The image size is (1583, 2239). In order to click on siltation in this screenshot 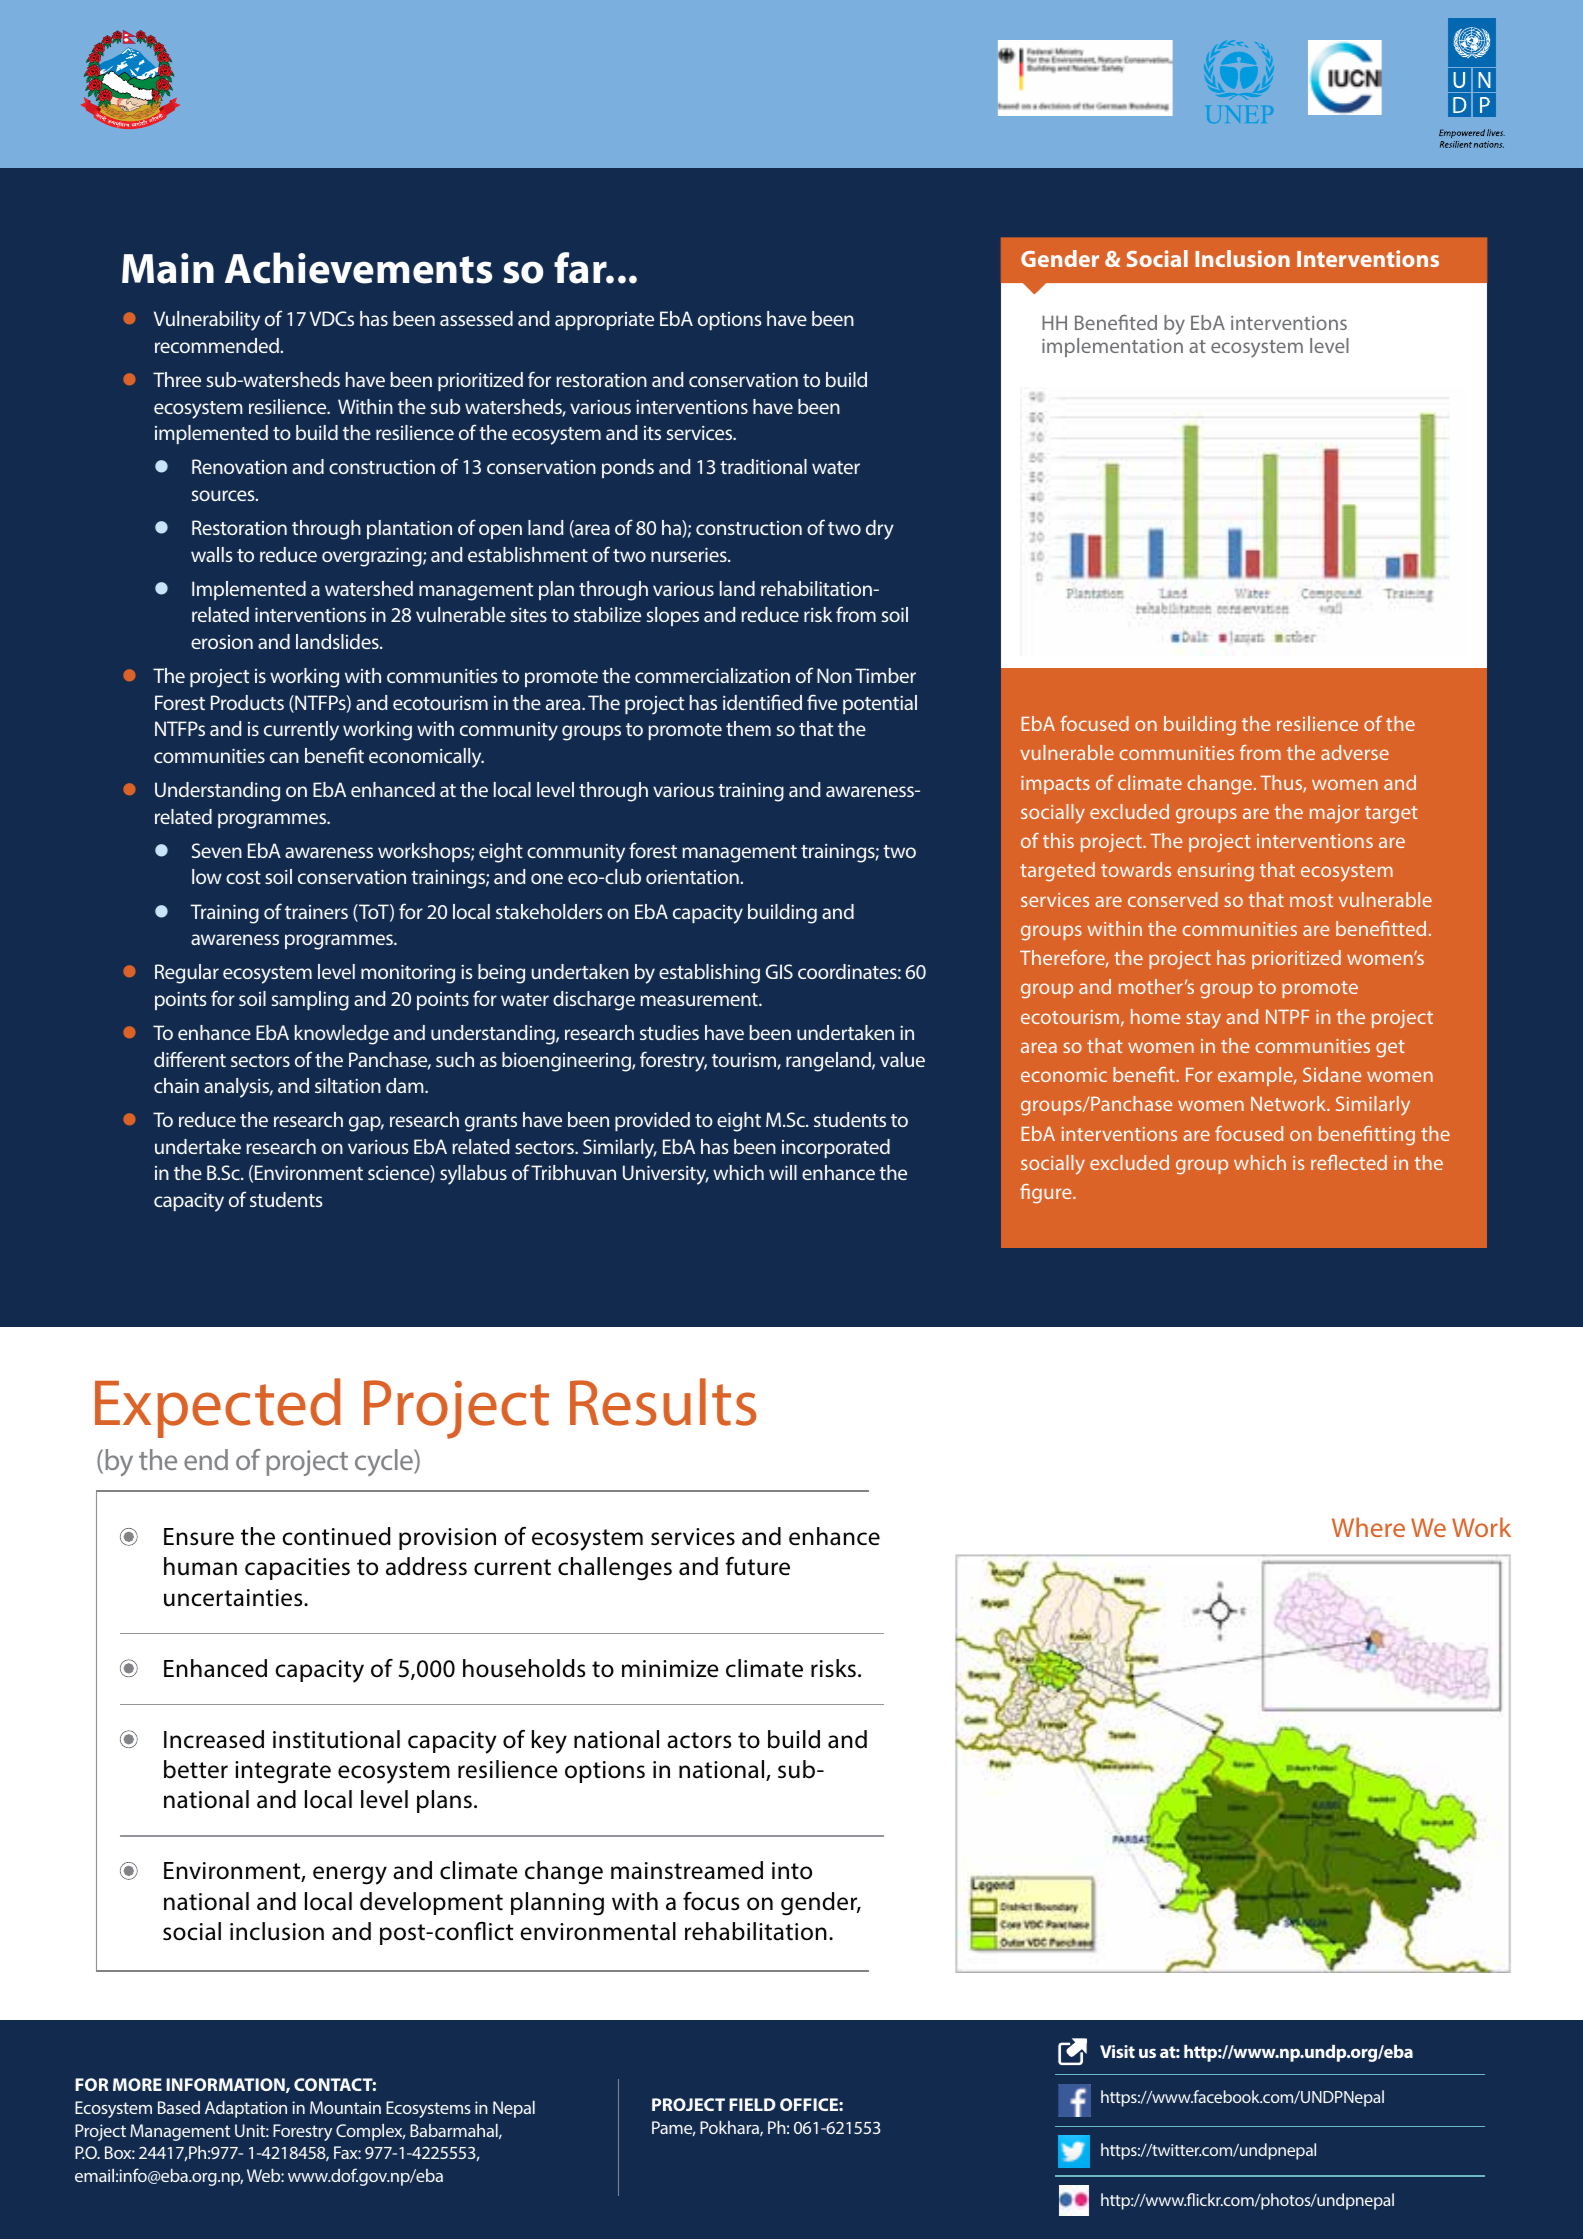, I will do `click(348, 1085)`.
